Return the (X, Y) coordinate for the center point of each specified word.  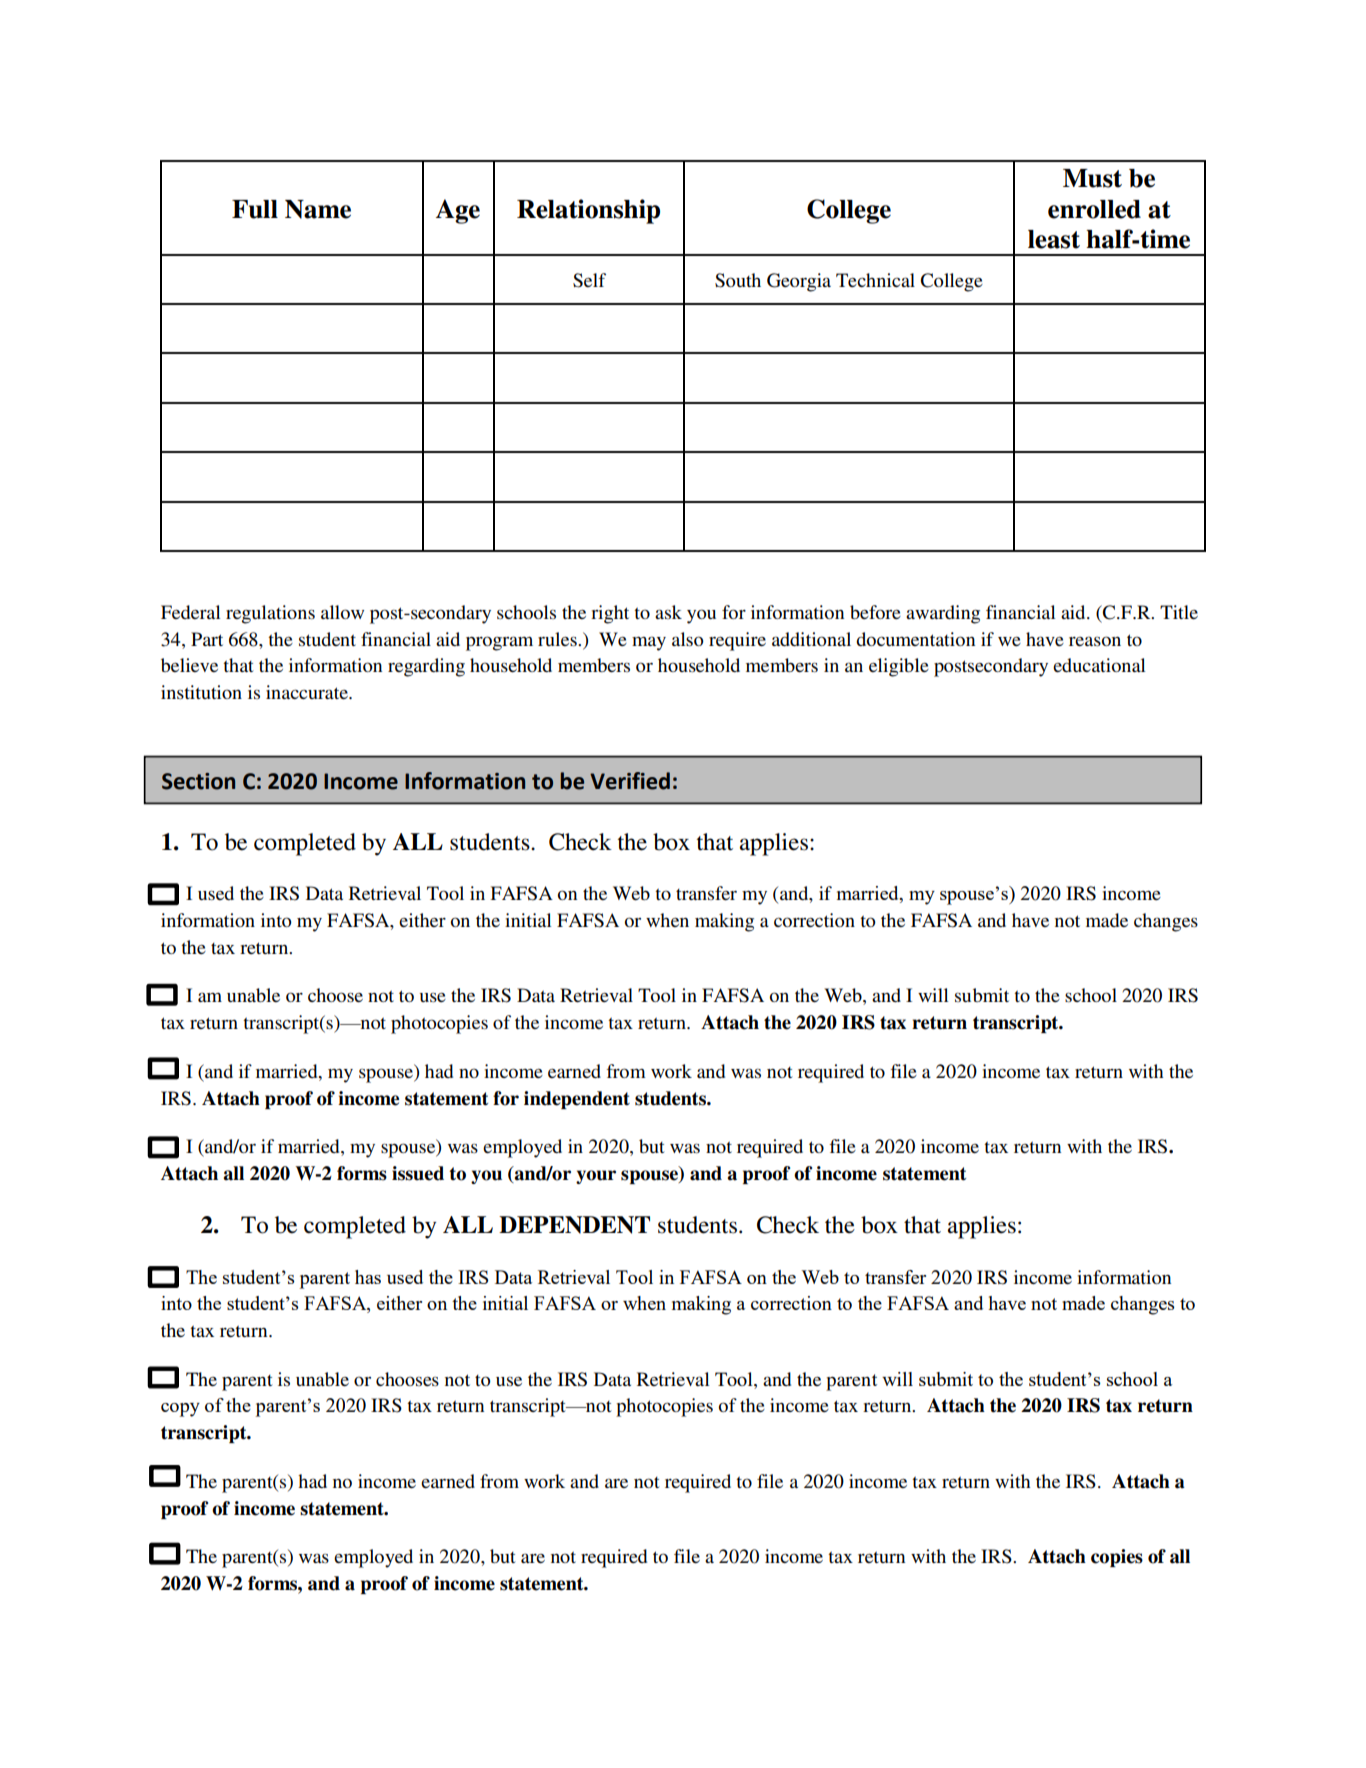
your (596, 1177)
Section (198, 781)
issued (418, 1173)
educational (1099, 665)
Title (1179, 612)
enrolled (1094, 209)
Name (318, 209)
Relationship (588, 211)
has (368, 1277)
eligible (899, 667)
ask (668, 612)
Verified (630, 781)
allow (342, 612)
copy (180, 1410)
